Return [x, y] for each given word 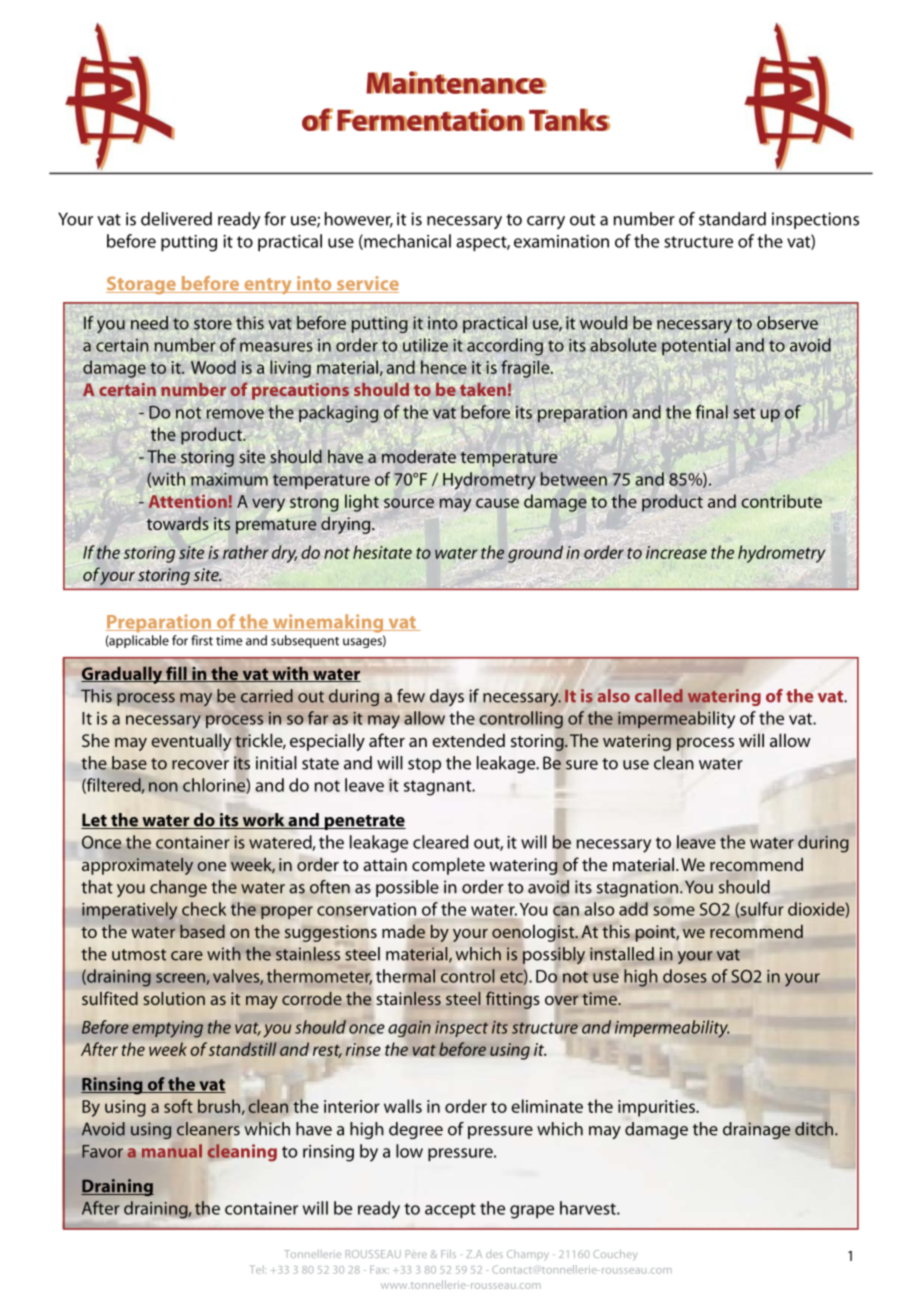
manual [172, 1151]
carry [546, 222]
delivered [176, 219]
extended [468, 740]
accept [450, 1210]
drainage [757, 1130]
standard [732, 219]
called [659, 696]
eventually [191, 742]
